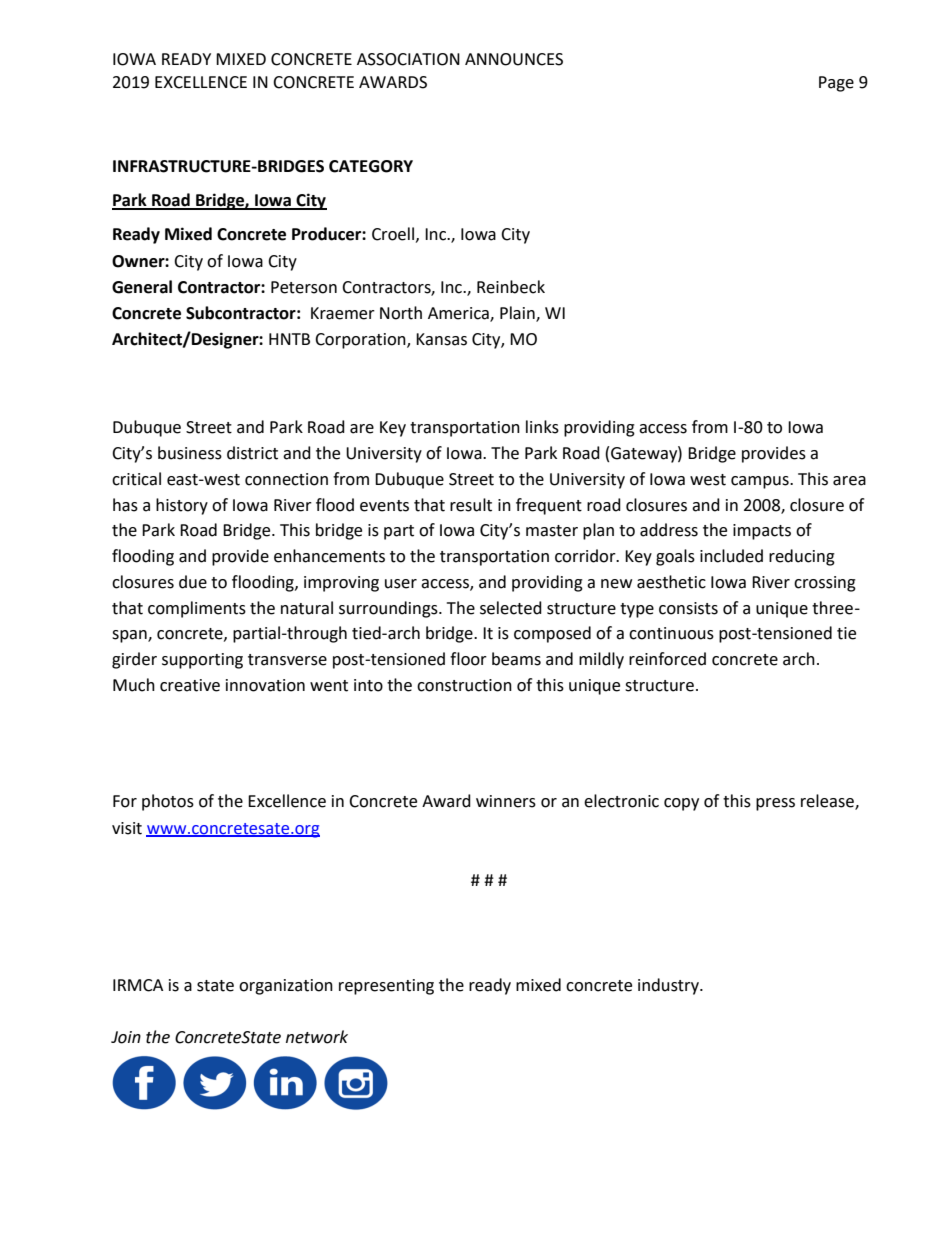  Describe the element at coordinates (775, 804) in the screenshot. I see `press` at that location.
